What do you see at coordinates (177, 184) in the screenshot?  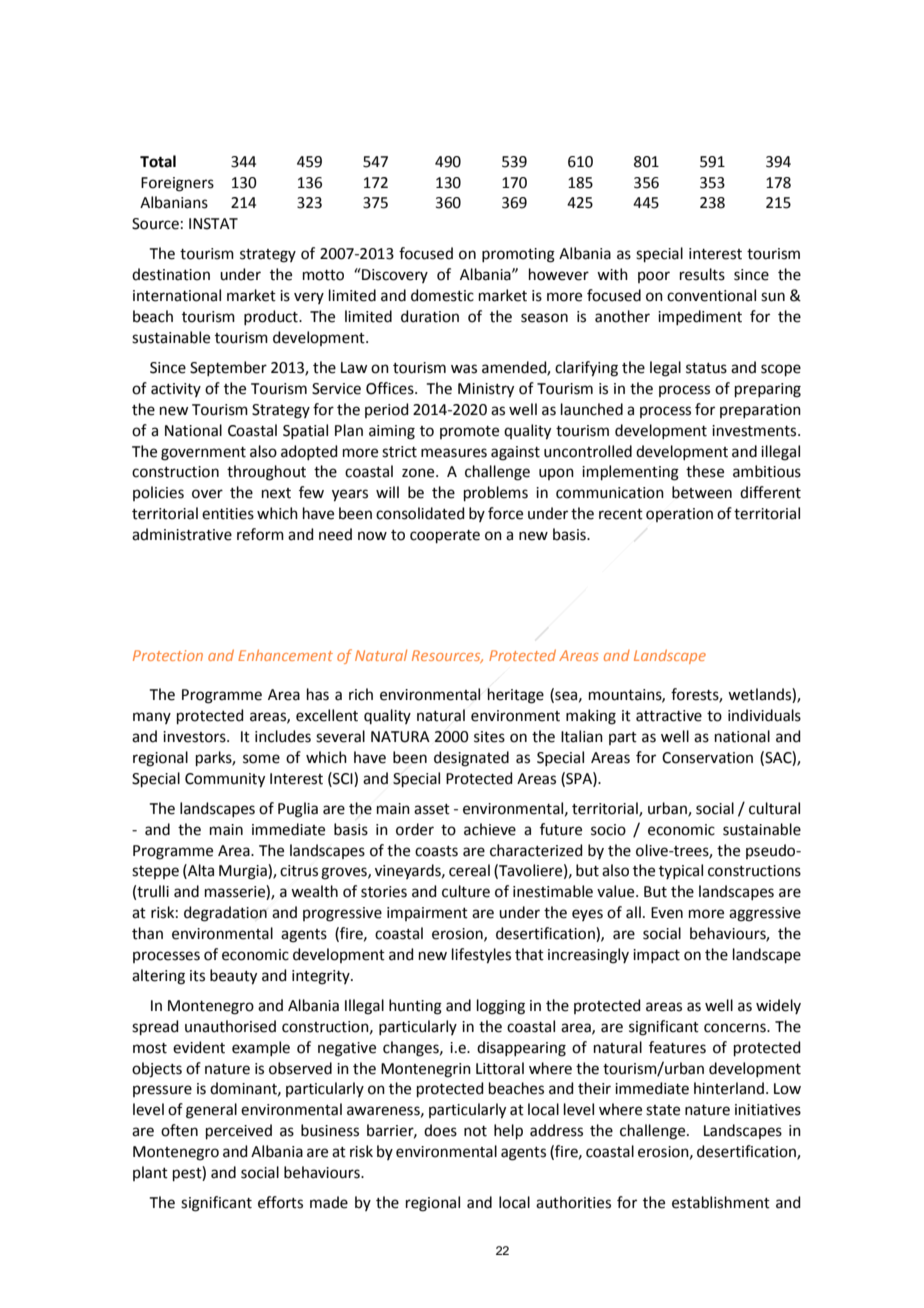 I see `Foreigners` at bounding box center [177, 184].
